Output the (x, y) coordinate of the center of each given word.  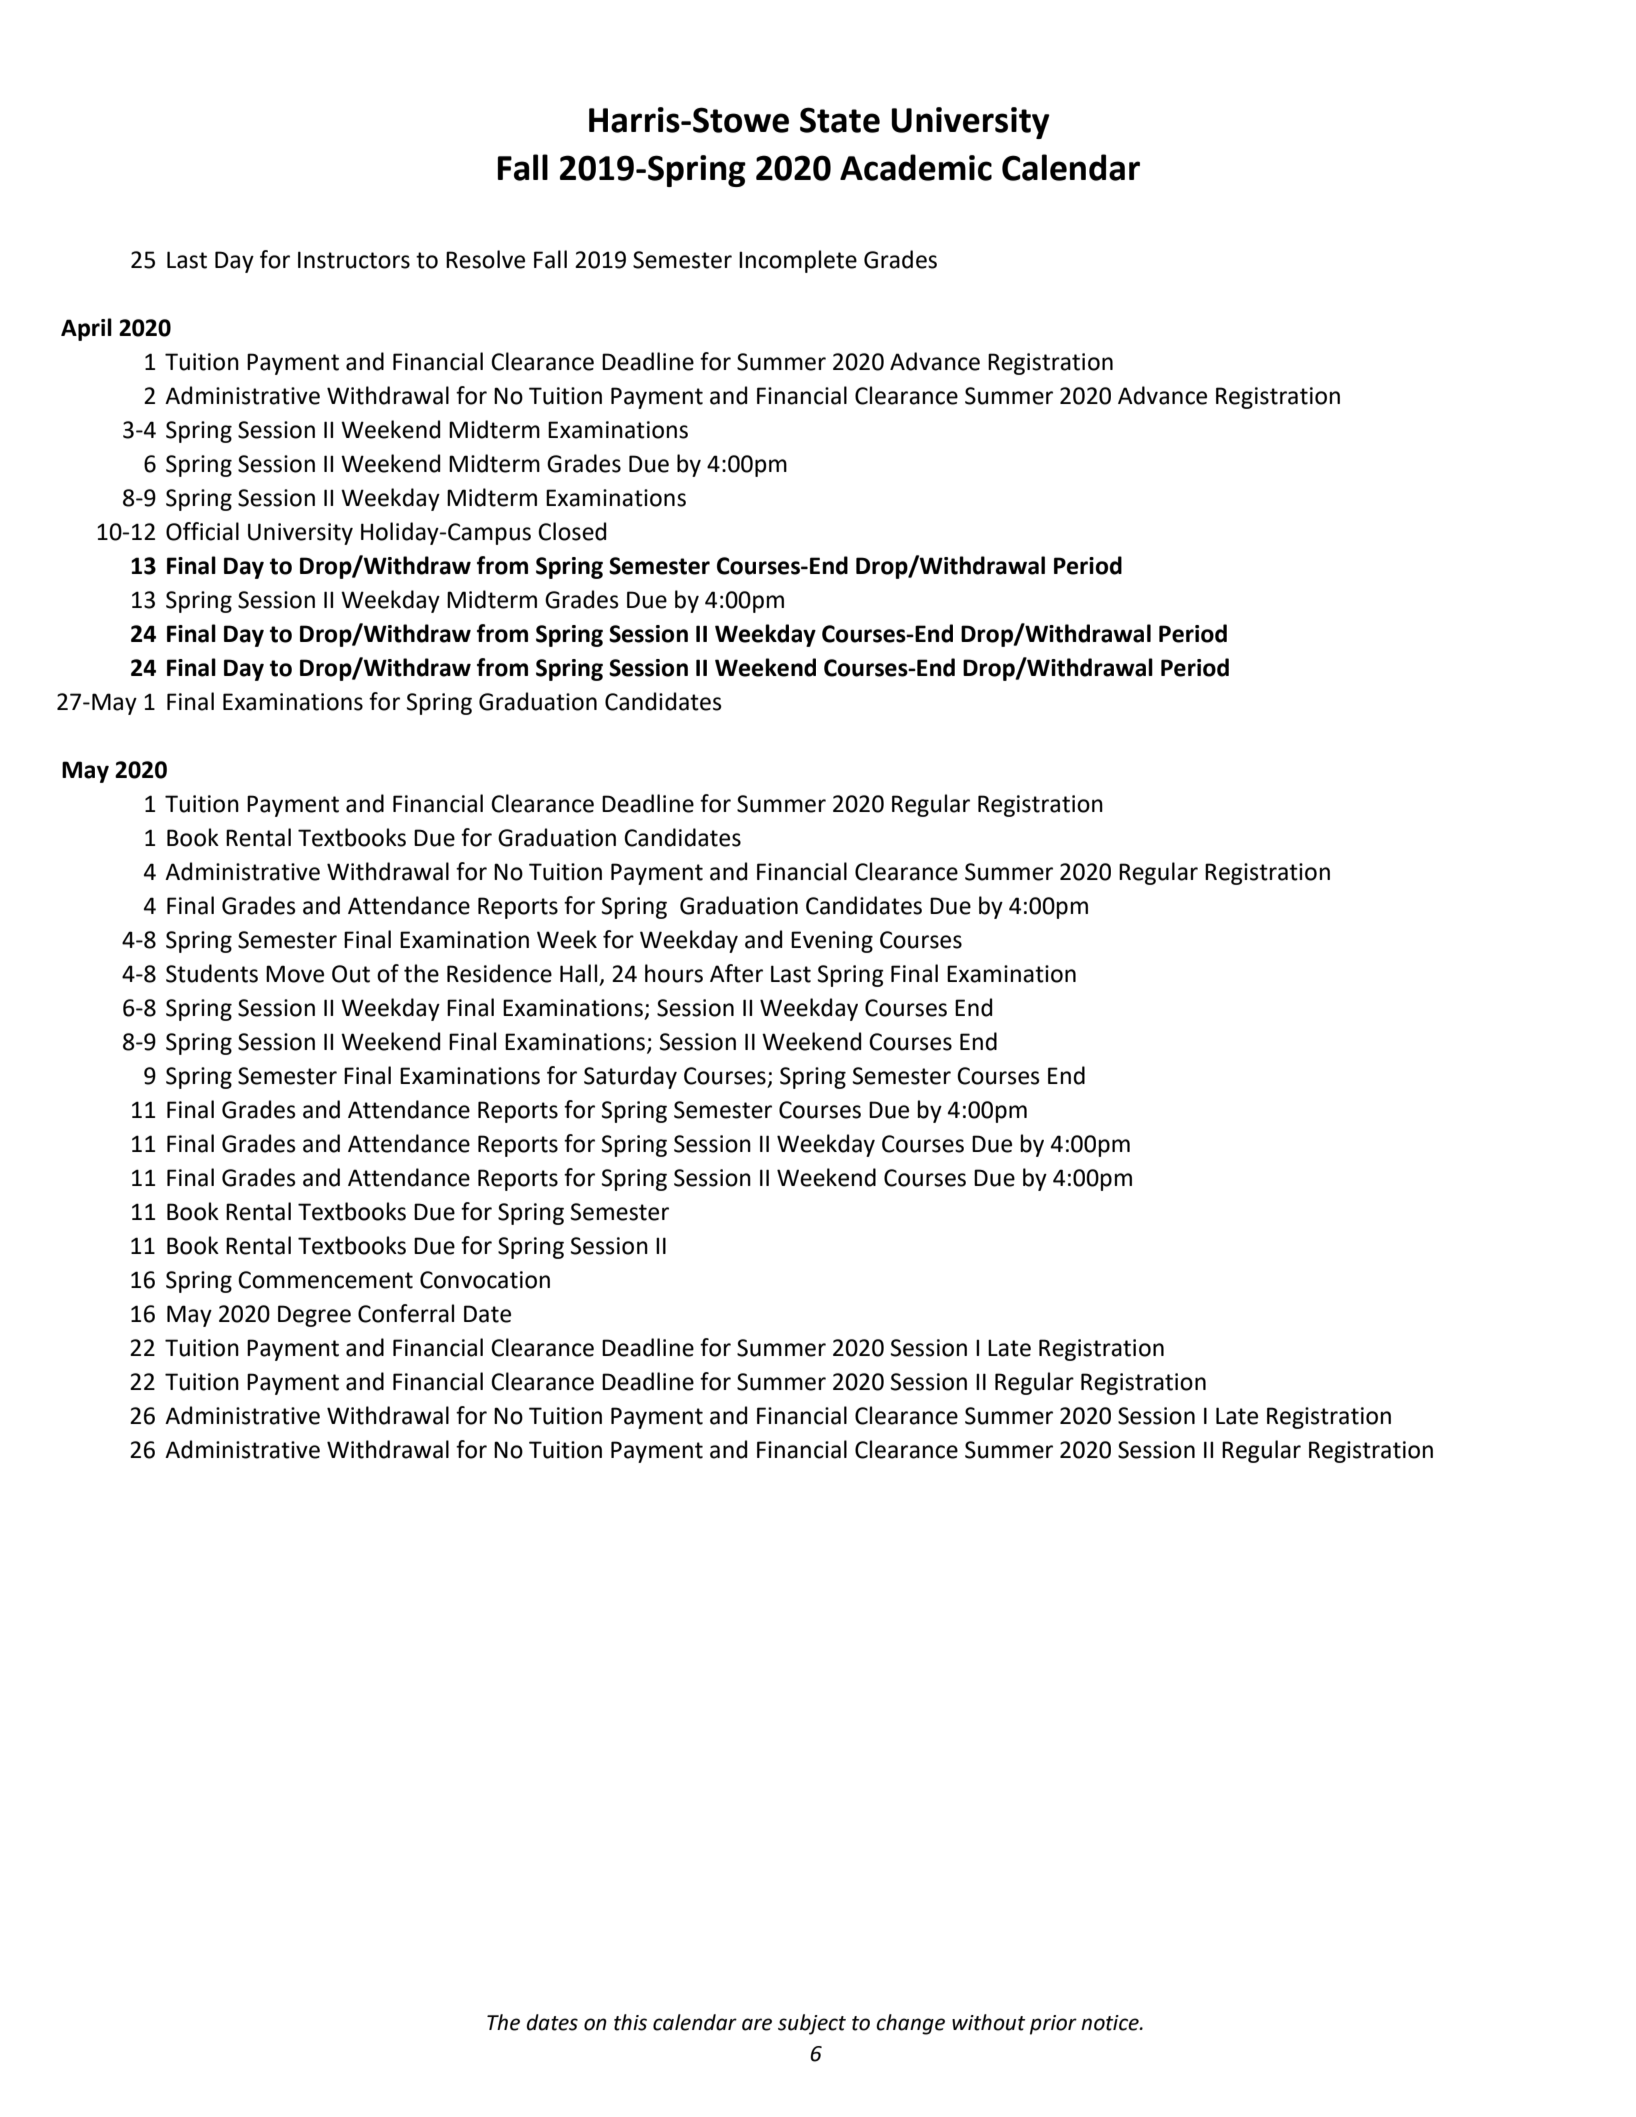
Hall (580, 974)
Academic (916, 167)
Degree (314, 1316)
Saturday (630, 1077)
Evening (832, 942)
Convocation (485, 1280)
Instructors (354, 260)
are (757, 2024)
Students (212, 973)
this (630, 2022)
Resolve (485, 259)
